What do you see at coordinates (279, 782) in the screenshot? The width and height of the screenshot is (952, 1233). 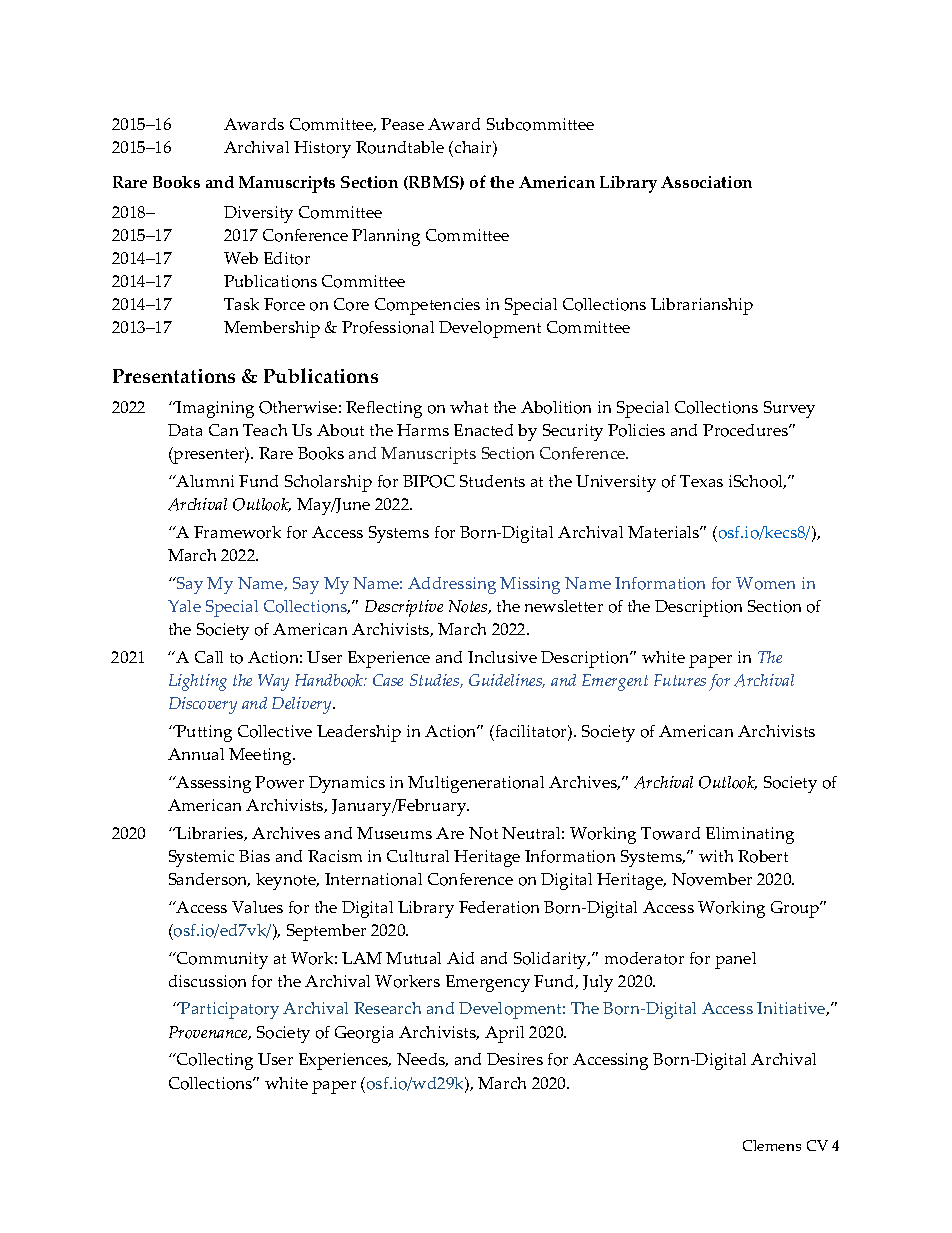 I see `Power` at bounding box center [279, 782].
